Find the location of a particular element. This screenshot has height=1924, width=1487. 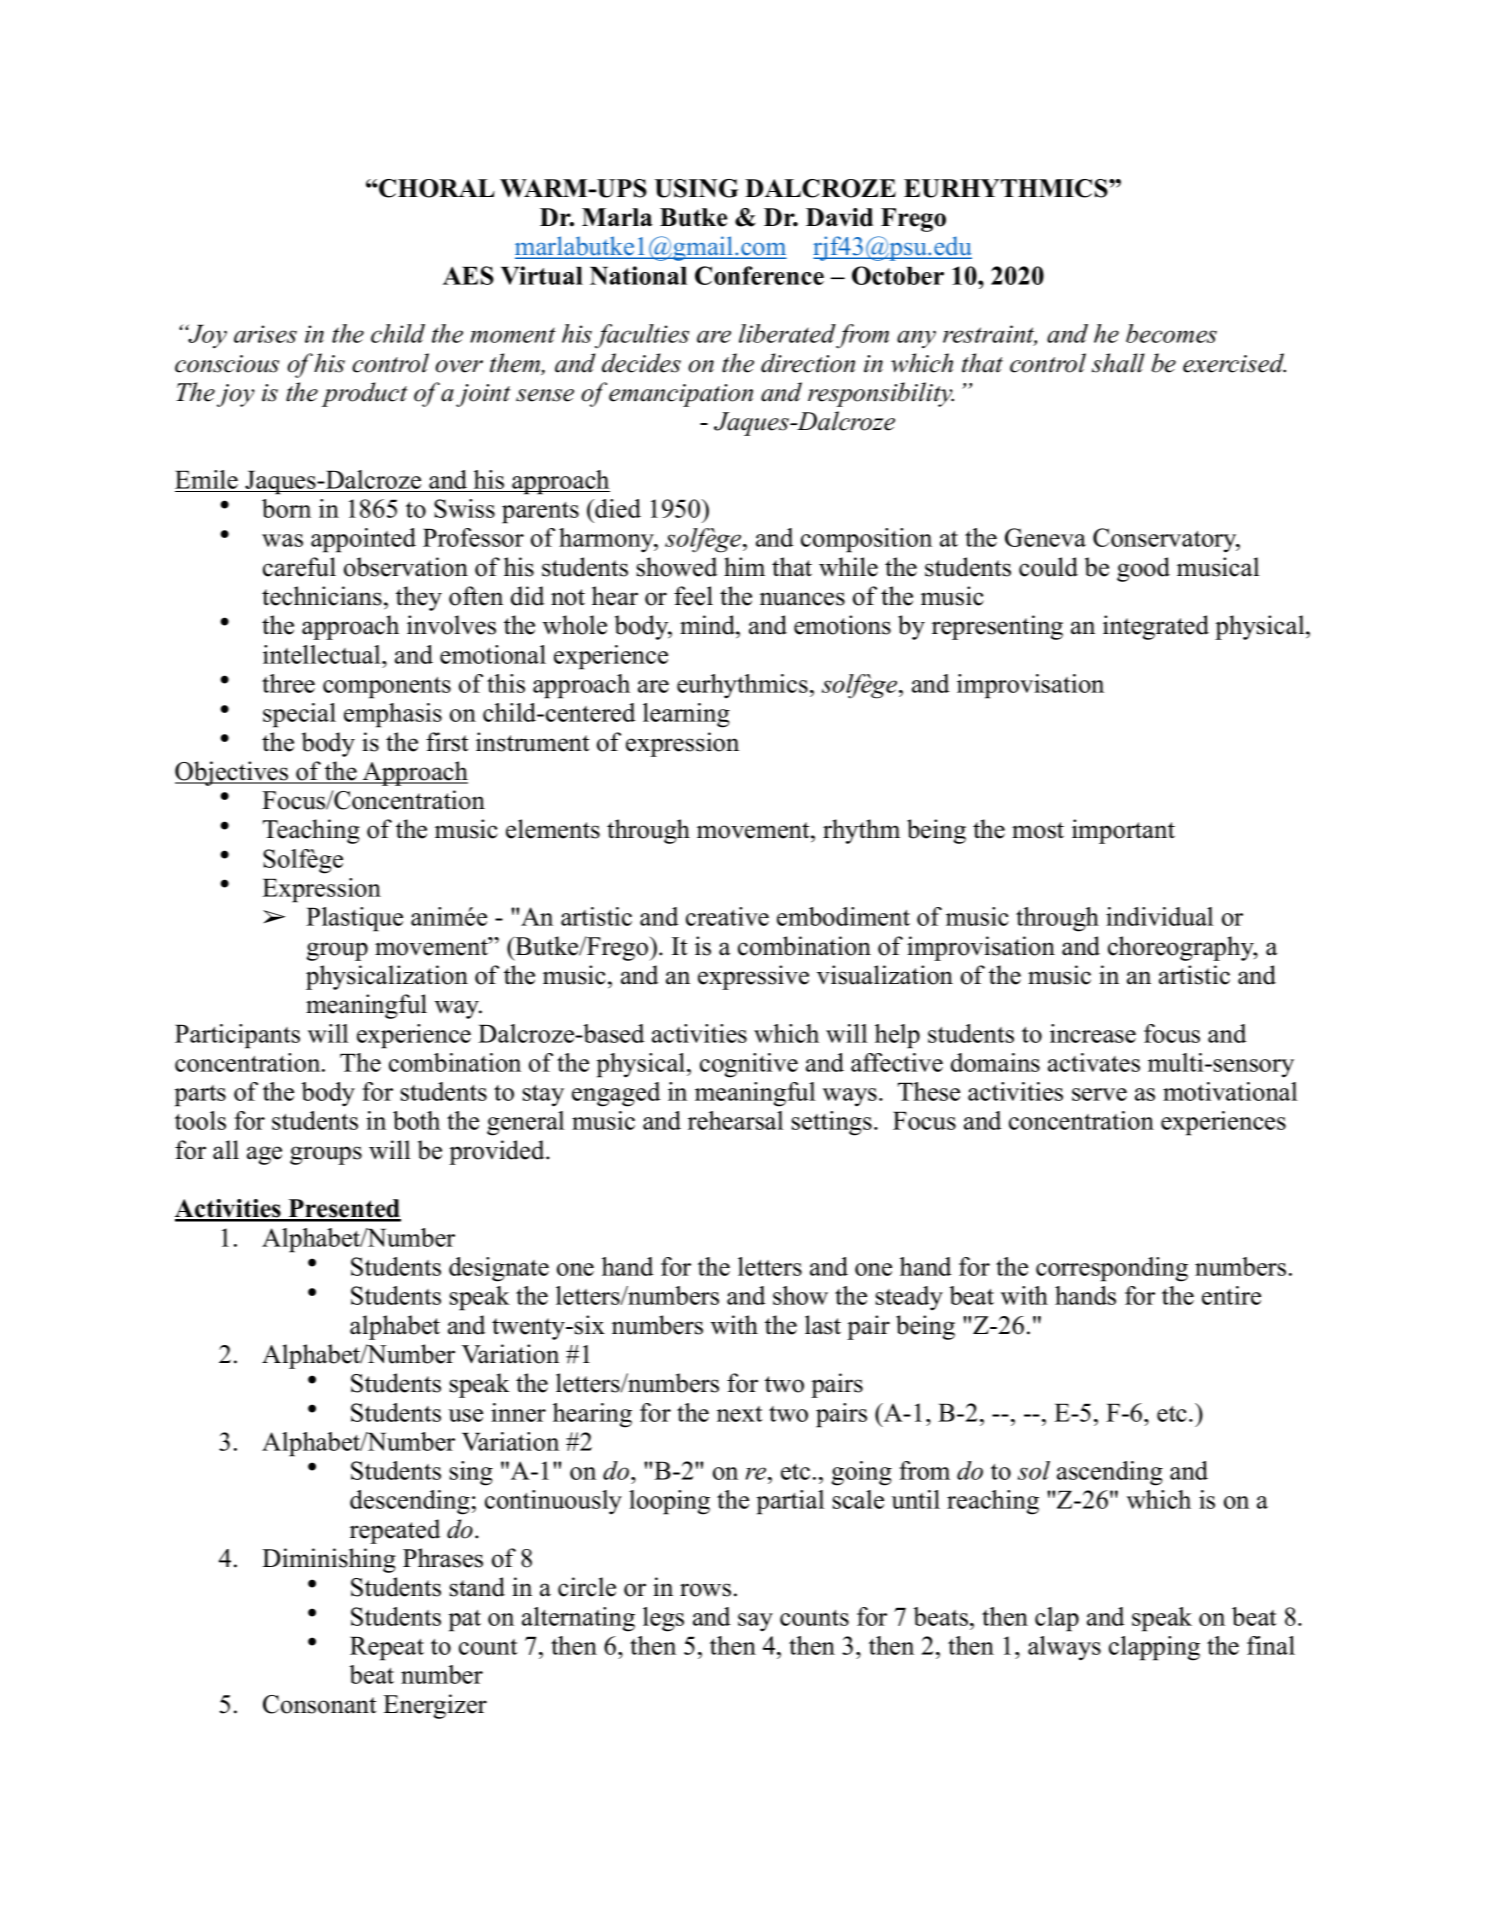

settings is located at coordinates (832, 1123).
